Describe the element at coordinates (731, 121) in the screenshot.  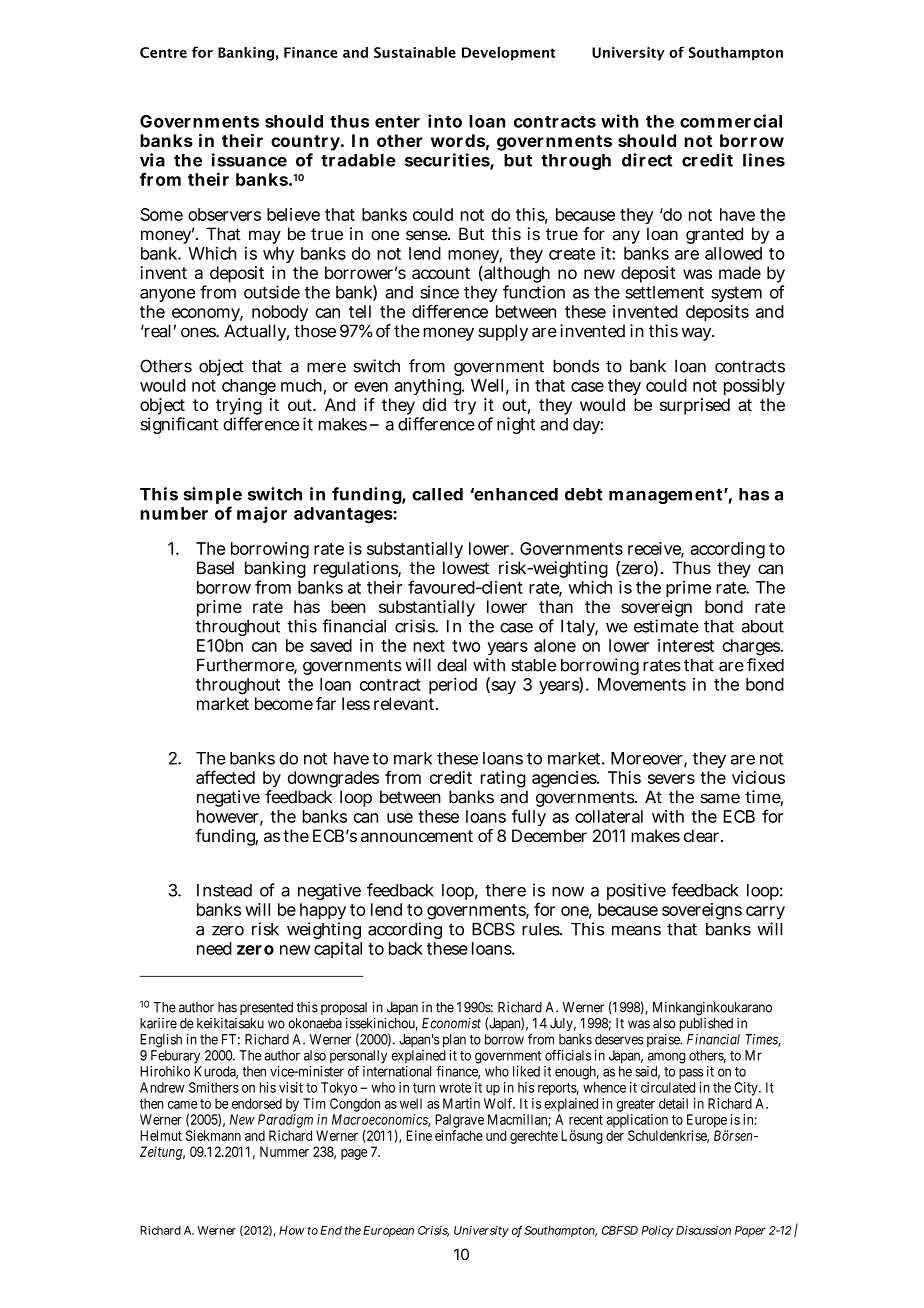
I see `commercial` at that location.
